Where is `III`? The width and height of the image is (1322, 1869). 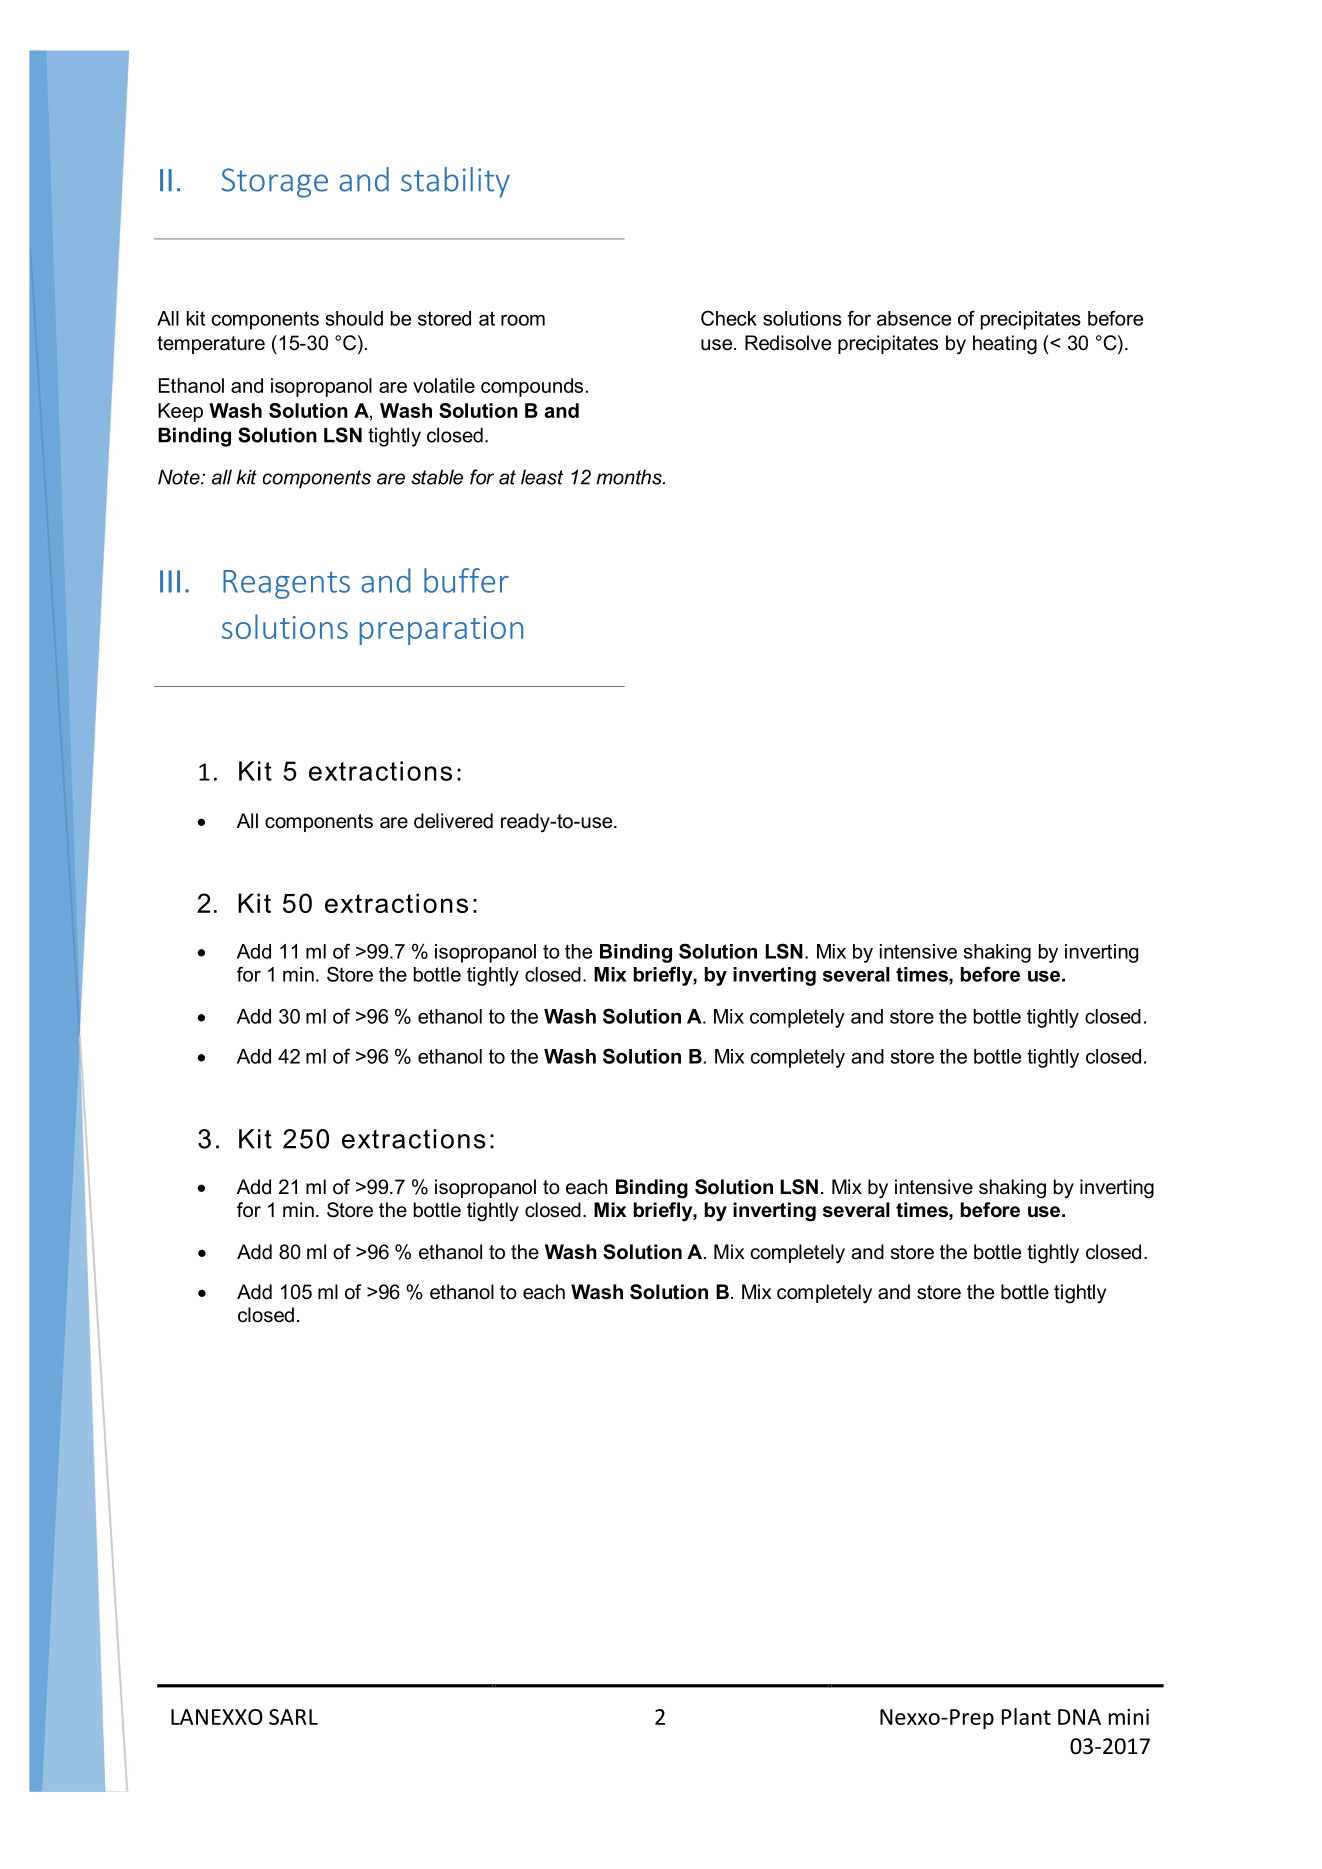
III is located at coordinates (170, 581).
